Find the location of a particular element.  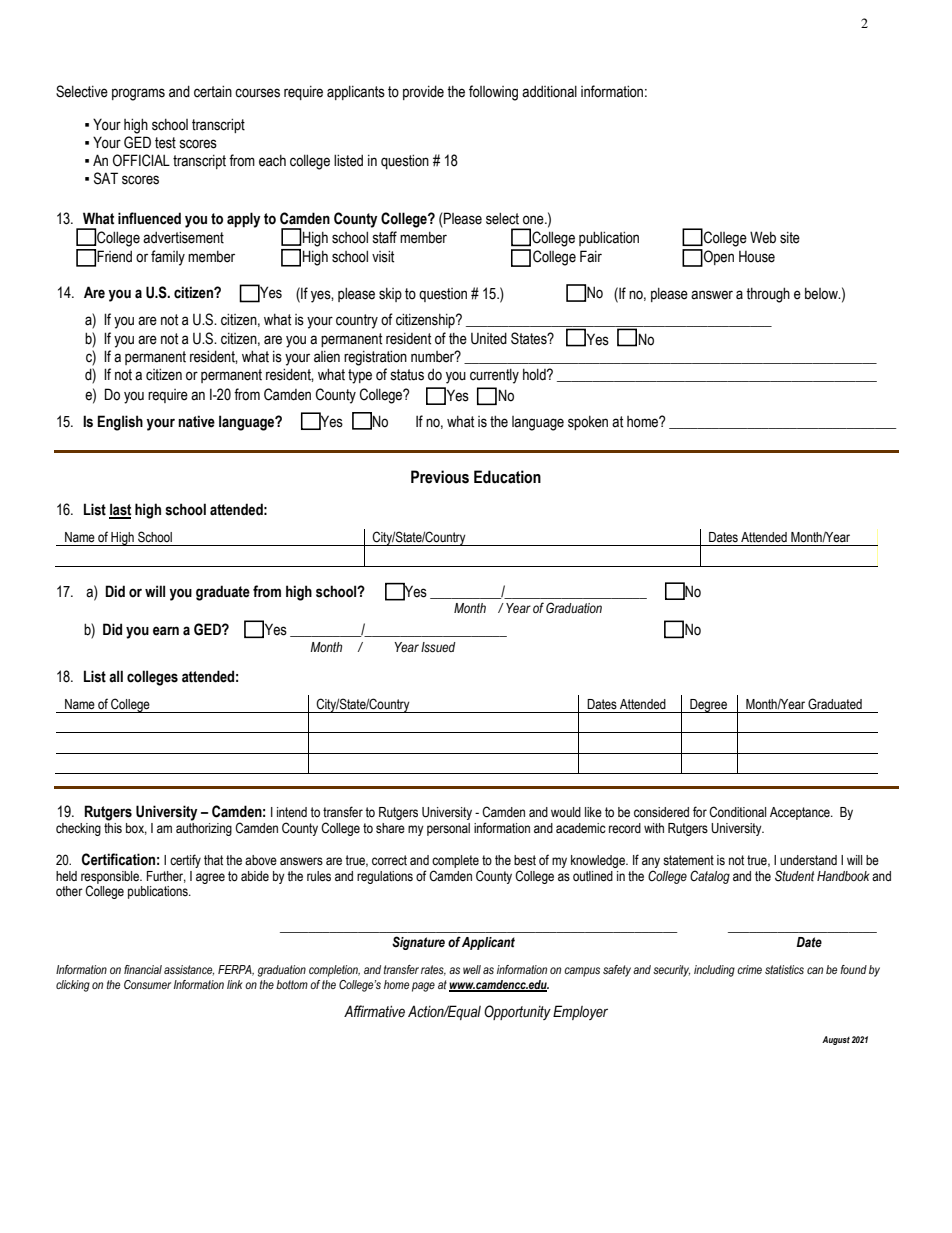

following is located at coordinates (493, 93).
